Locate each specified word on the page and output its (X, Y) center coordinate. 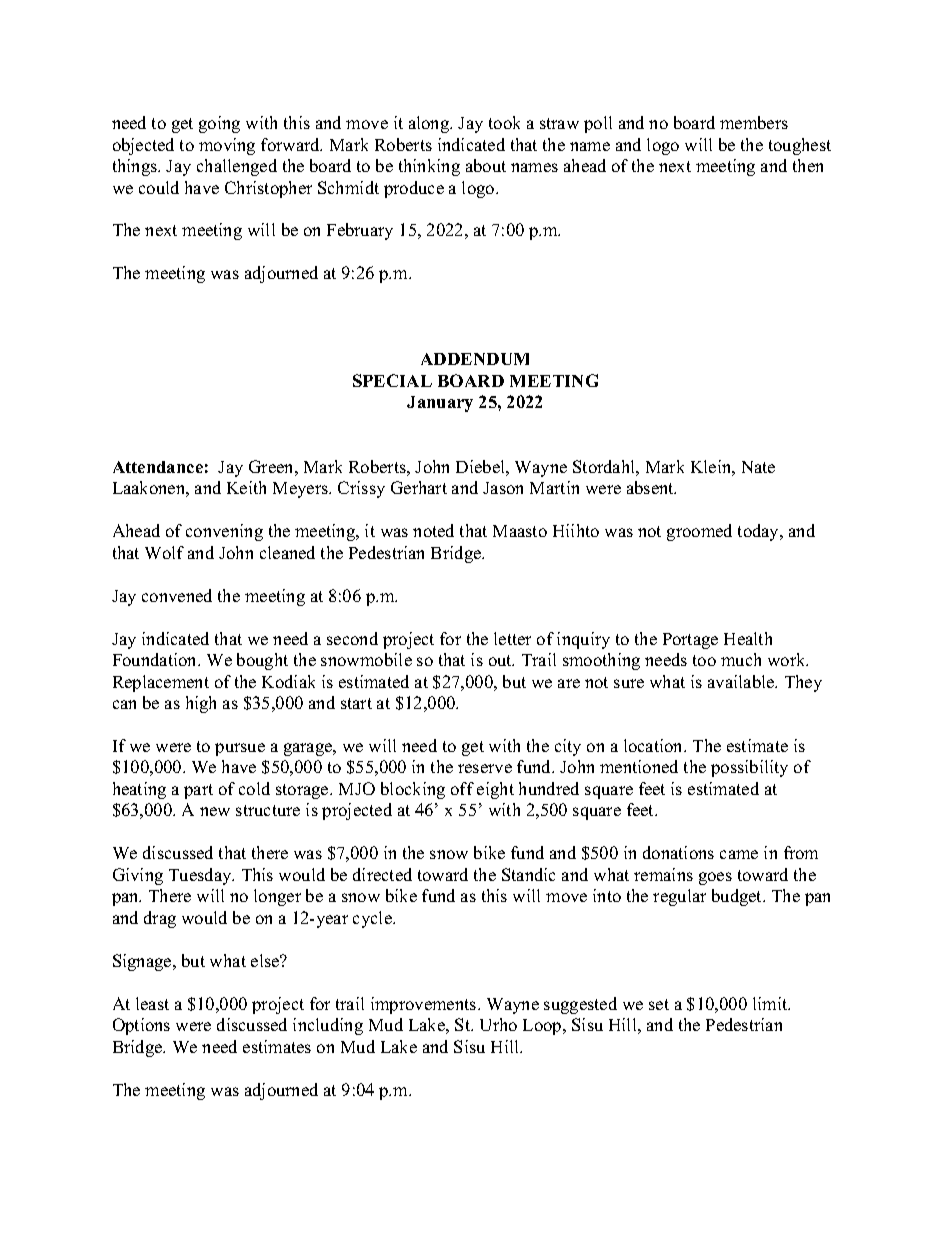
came (739, 854)
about (486, 165)
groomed (699, 532)
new (215, 811)
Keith (246, 487)
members (754, 122)
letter (512, 638)
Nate (758, 467)
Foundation (156, 659)
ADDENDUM (475, 359)
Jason (503, 488)
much (741, 659)
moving (227, 146)
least (152, 1003)
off (462, 788)
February (360, 231)
